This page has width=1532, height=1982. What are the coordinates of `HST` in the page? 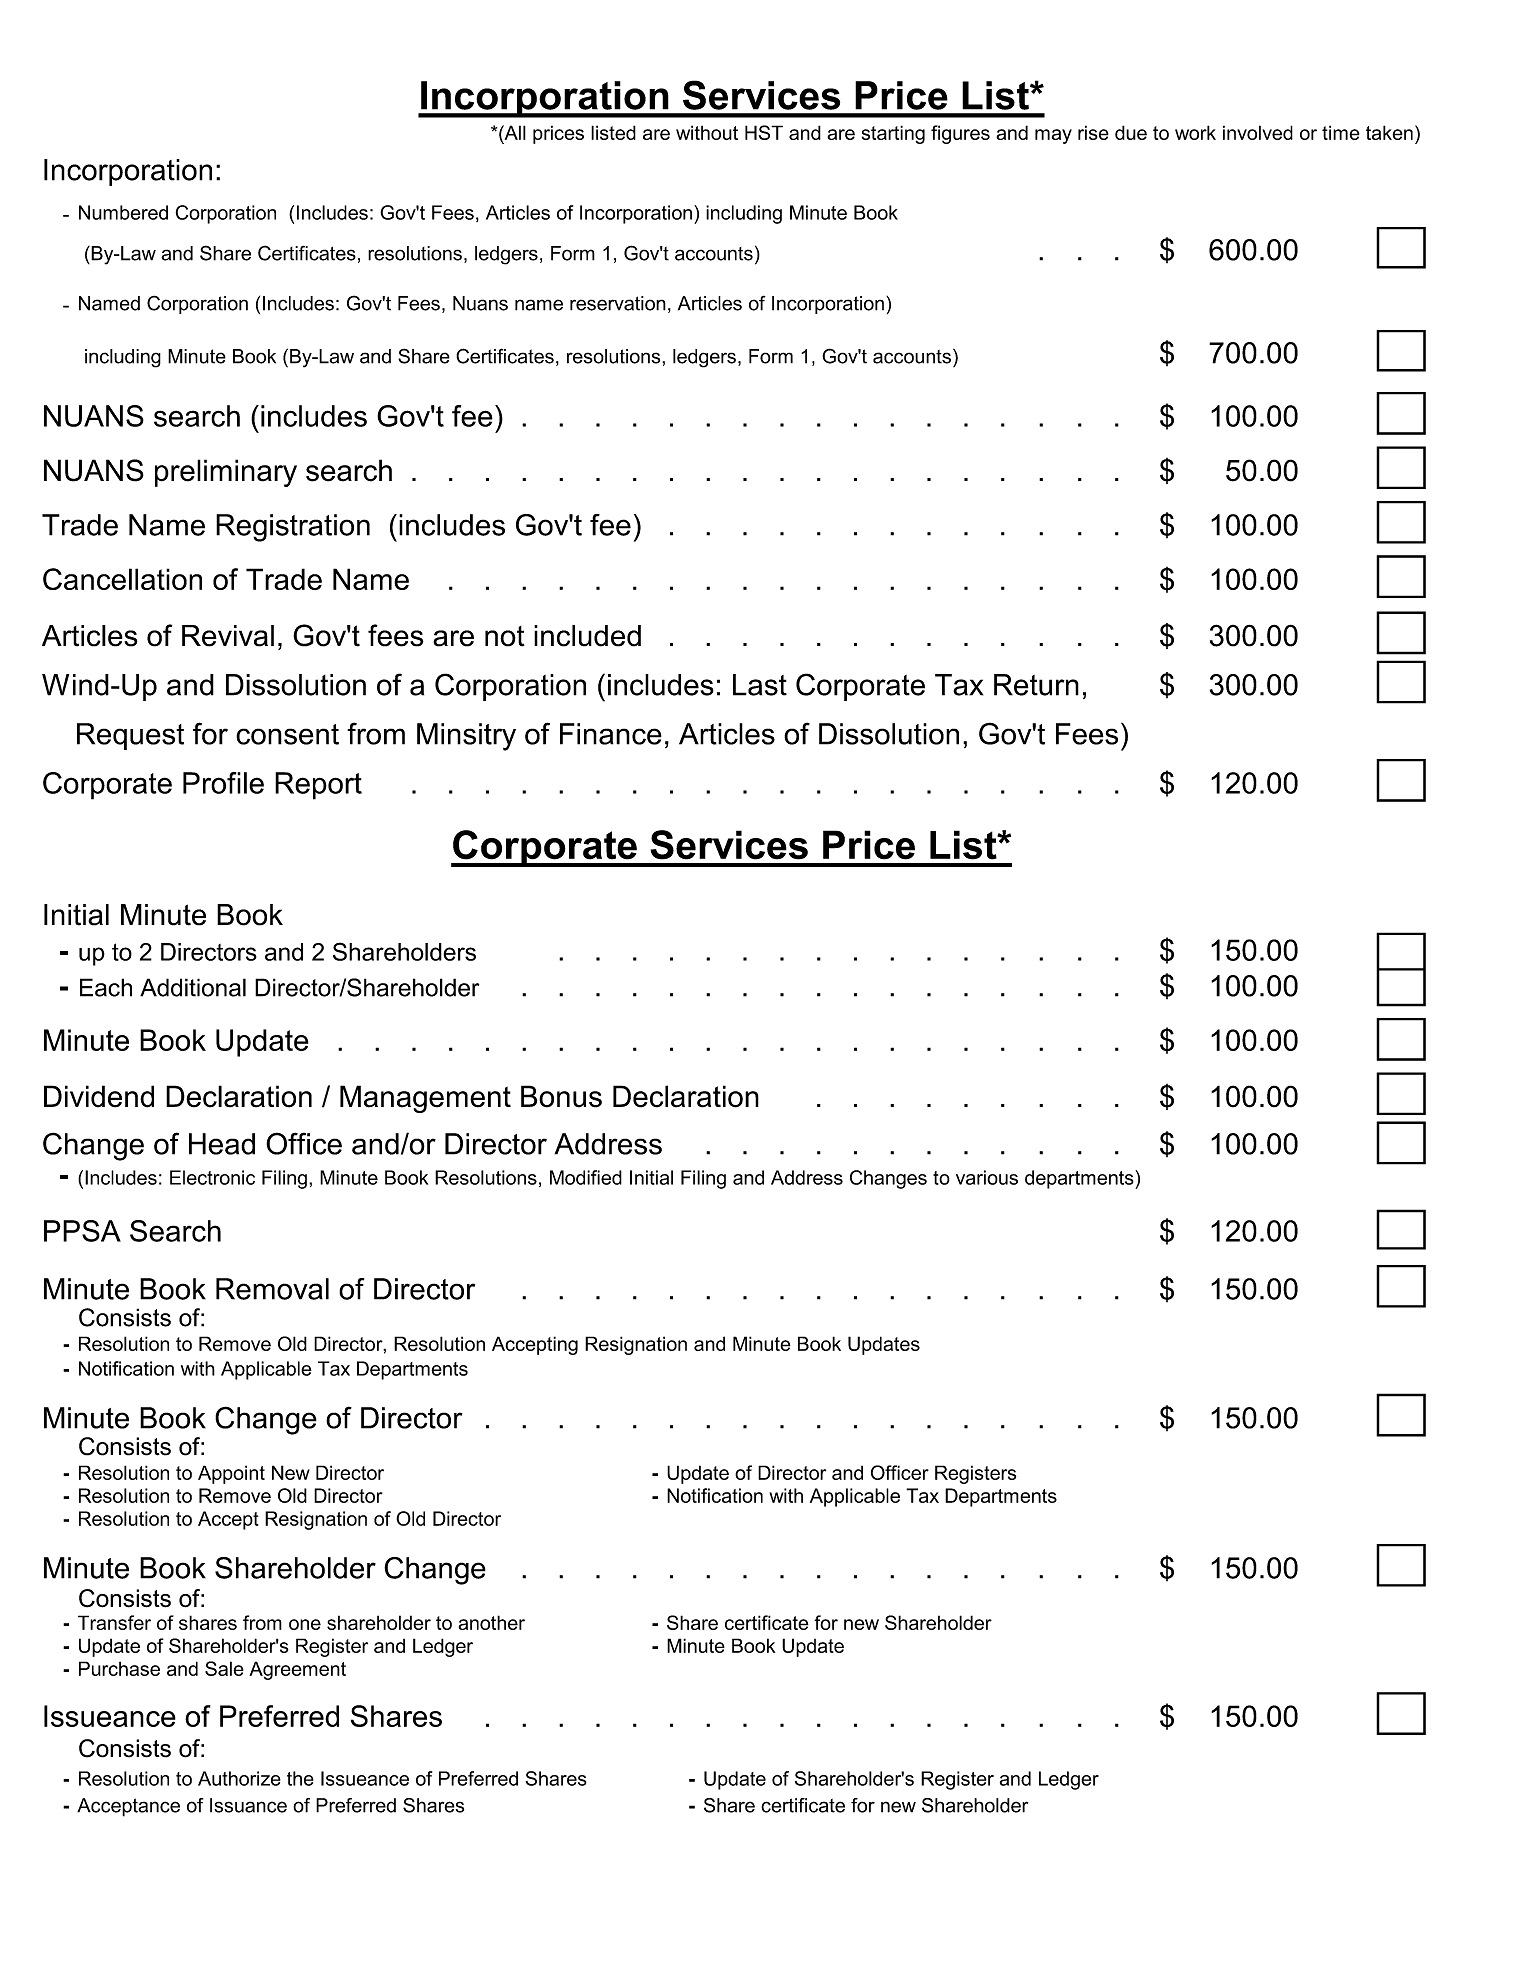 It's located at (764, 132).
